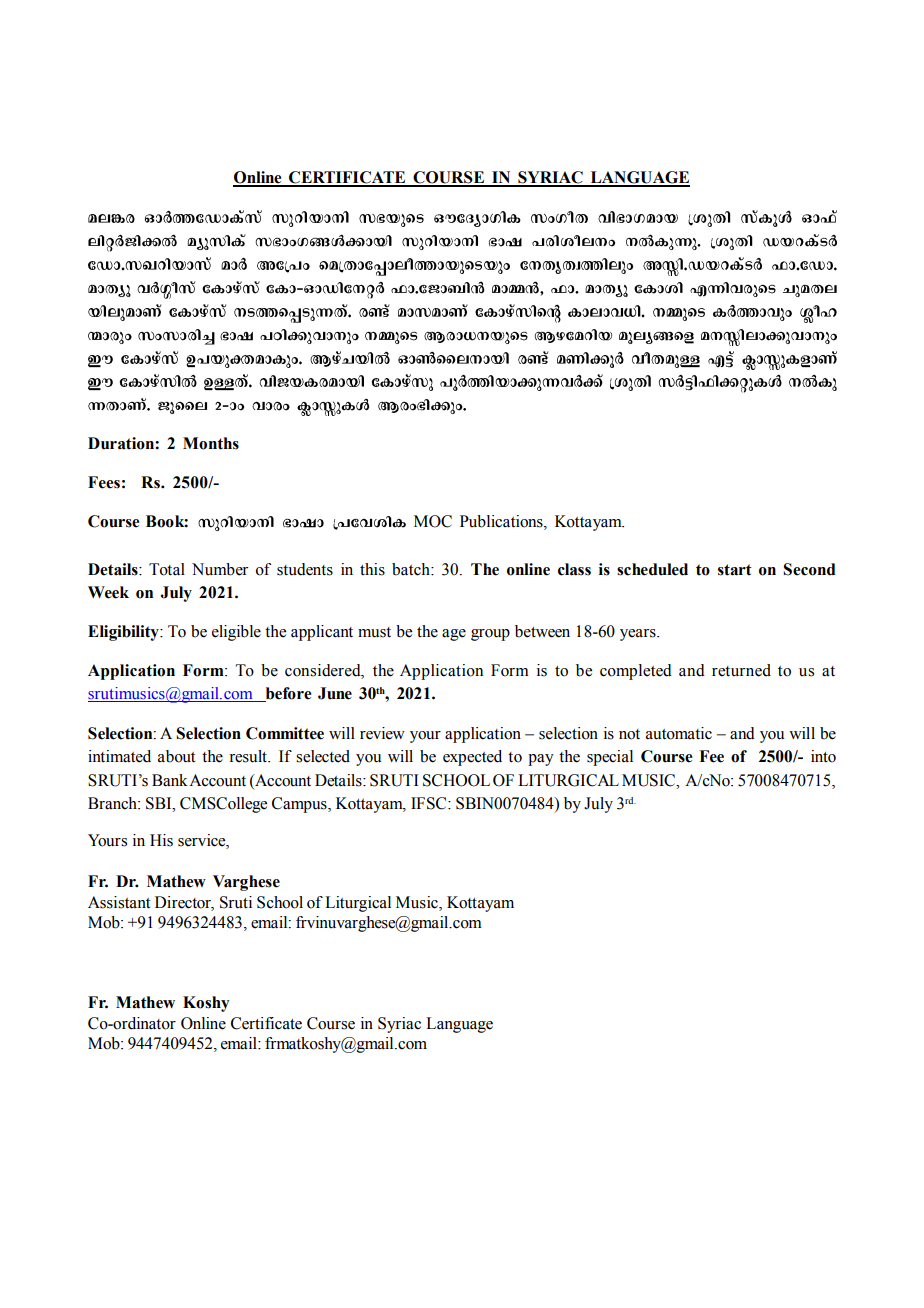  What do you see at coordinates (412, 569) in the page?
I see `batch` at bounding box center [412, 569].
